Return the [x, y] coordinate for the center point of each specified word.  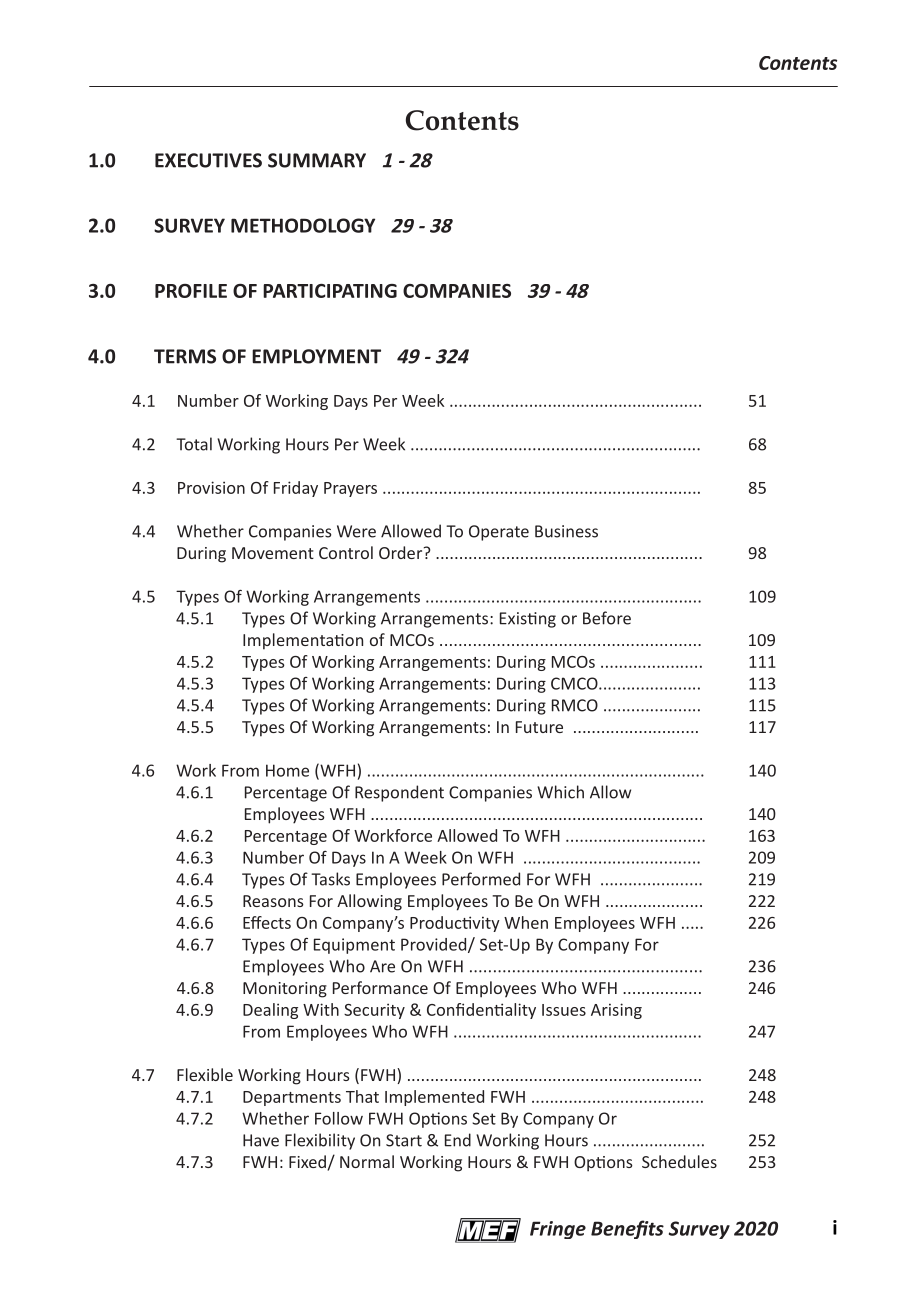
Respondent [399, 793]
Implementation [303, 641]
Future [539, 727]
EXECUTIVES [208, 160]
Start [404, 1140]
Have [261, 1140]
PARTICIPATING [330, 291]
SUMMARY [317, 160]
